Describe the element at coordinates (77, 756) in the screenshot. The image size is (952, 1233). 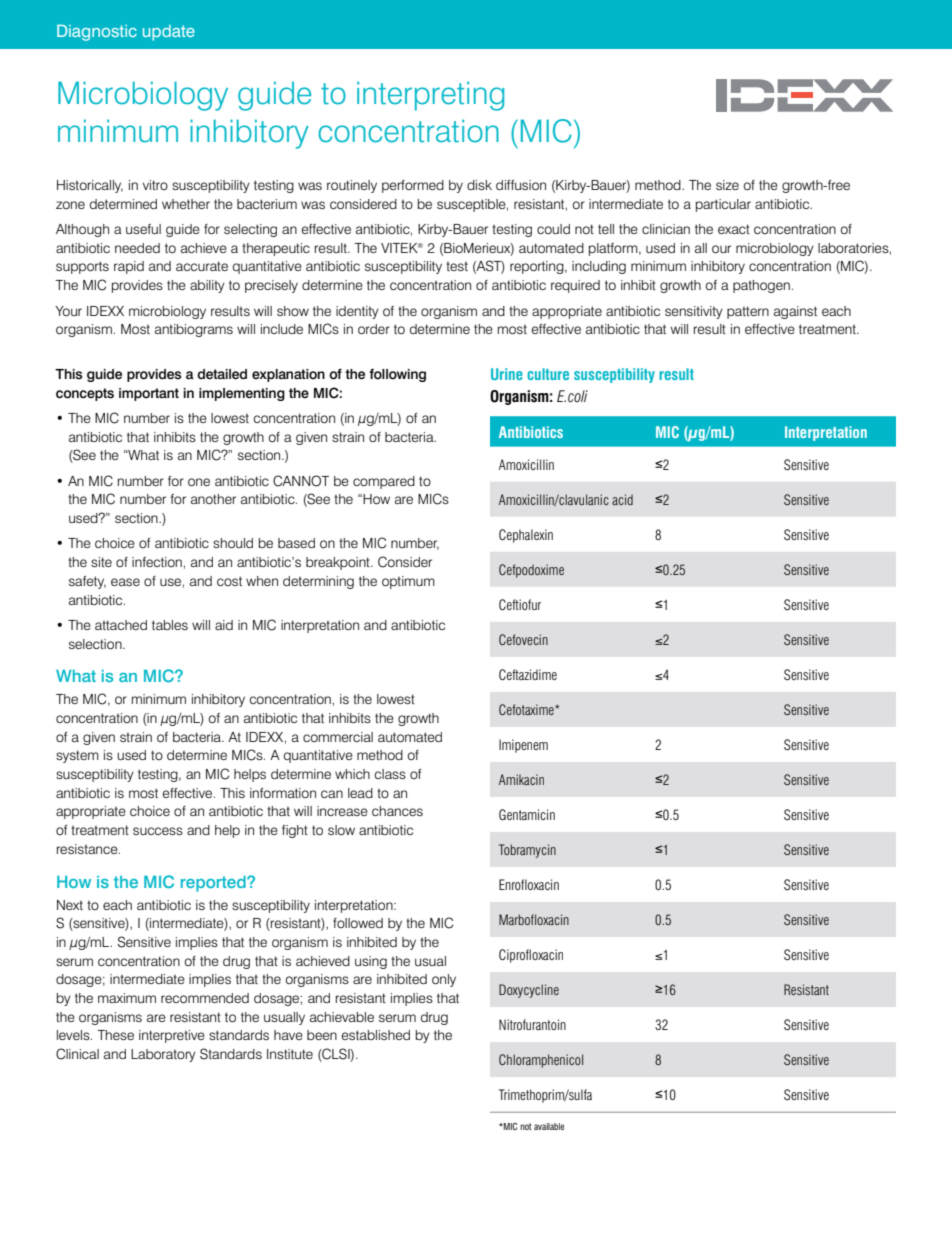
I see `system` at that location.
